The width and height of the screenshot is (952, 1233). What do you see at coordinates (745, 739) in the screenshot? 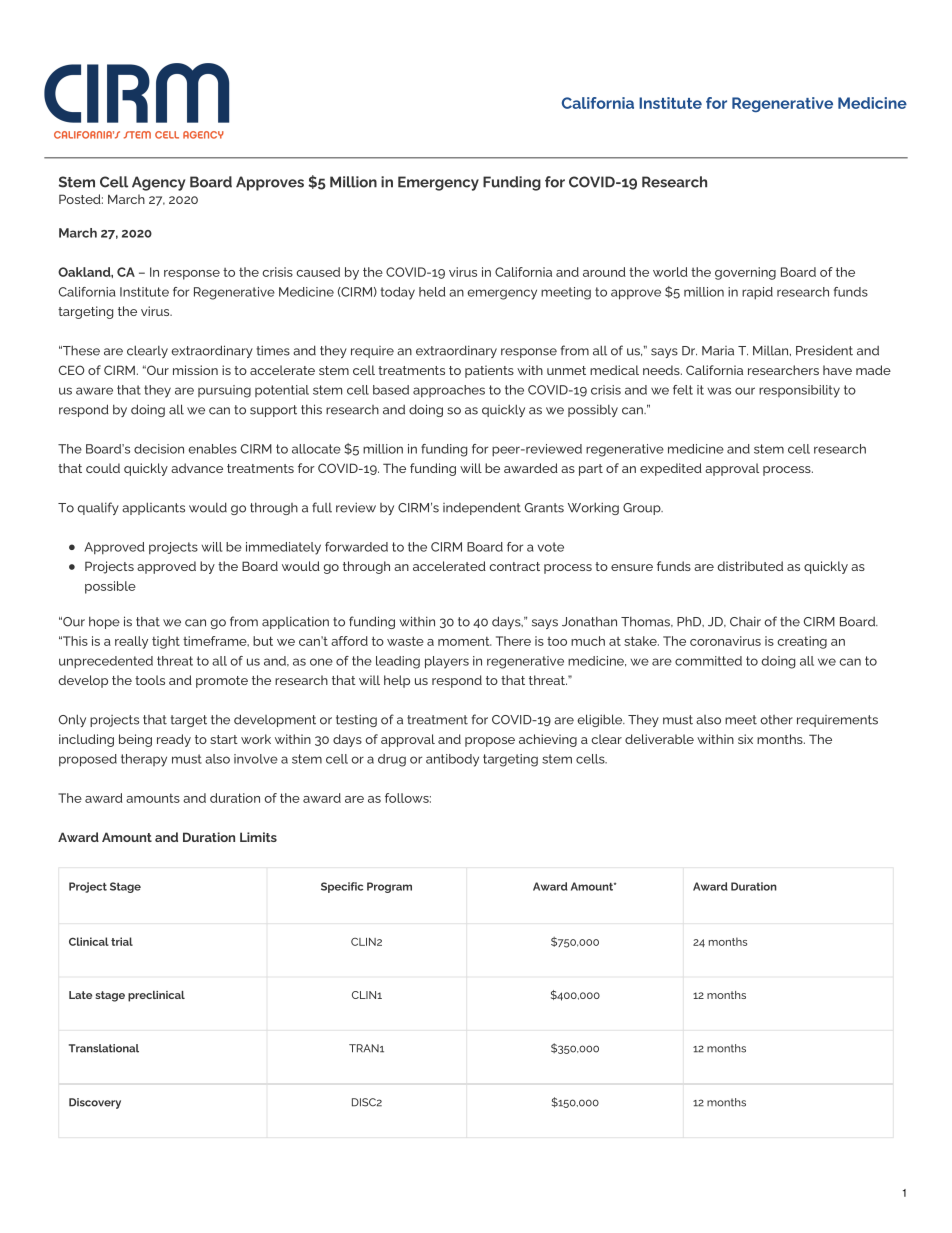
I see `six` at bounding box center [745, 739].
